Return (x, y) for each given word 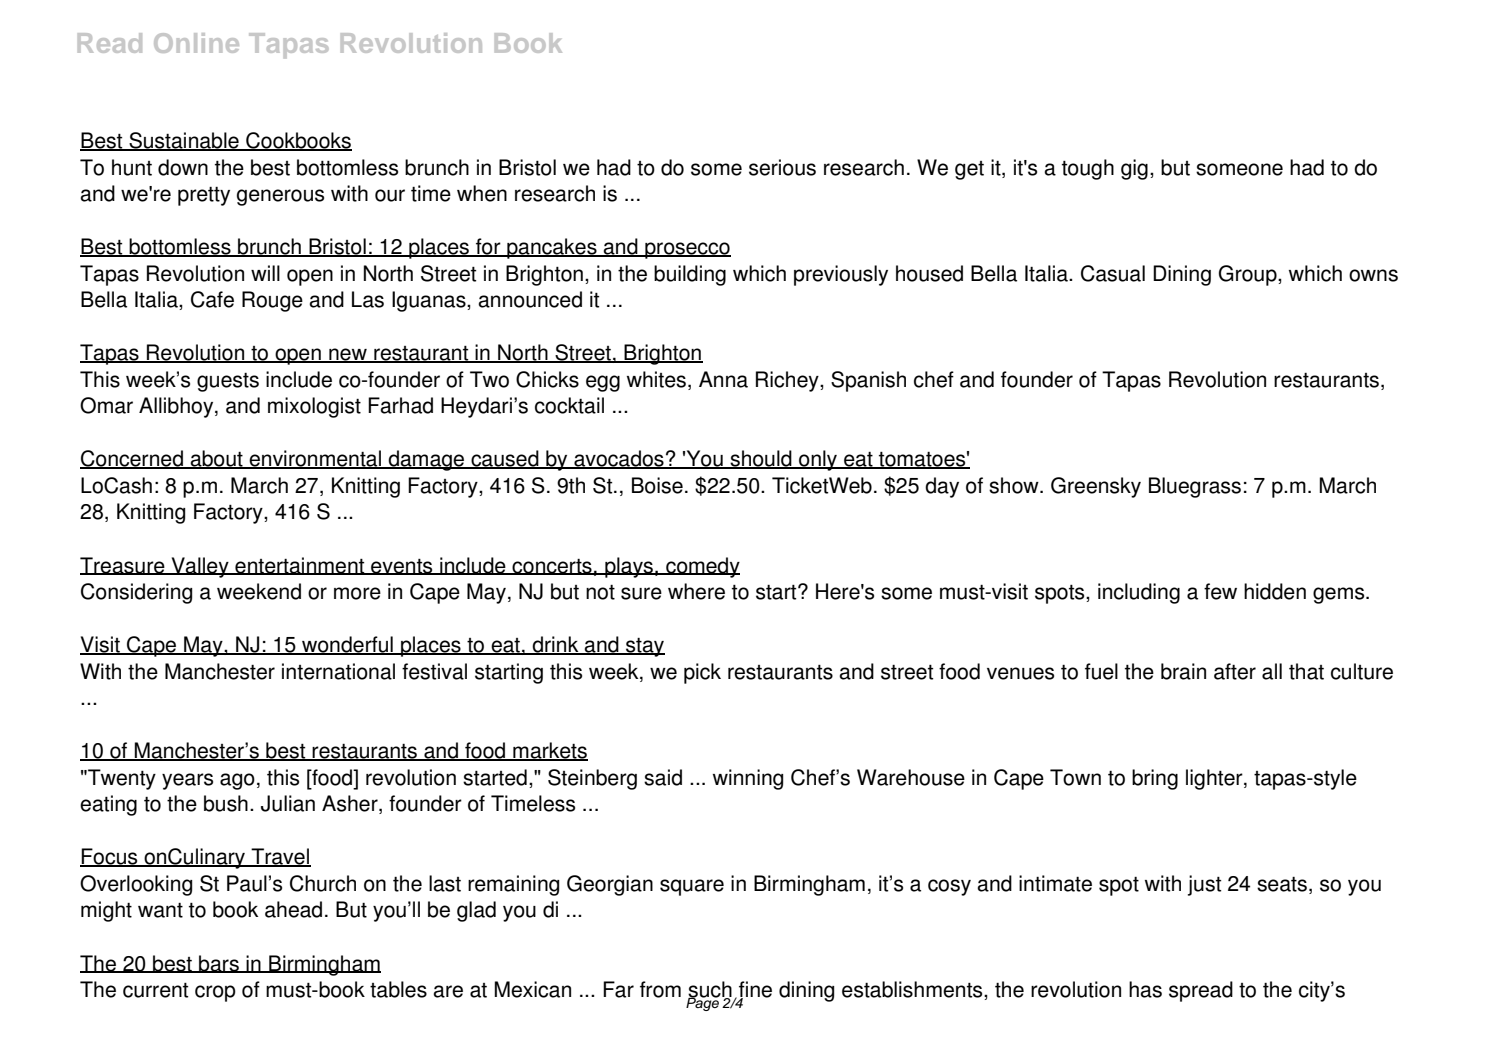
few (1220, 591)
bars (219, 964)
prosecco (687, 250)
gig (1134, 169)
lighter (1215, 779)
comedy (702, 567)
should (761, 459)
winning (748, 779)
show (1015, 485)
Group (1249, 275)
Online (196, 43)
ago (237, 781)
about (216, 459)
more (357, 593)
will (265, 273)
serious (782, 167)
